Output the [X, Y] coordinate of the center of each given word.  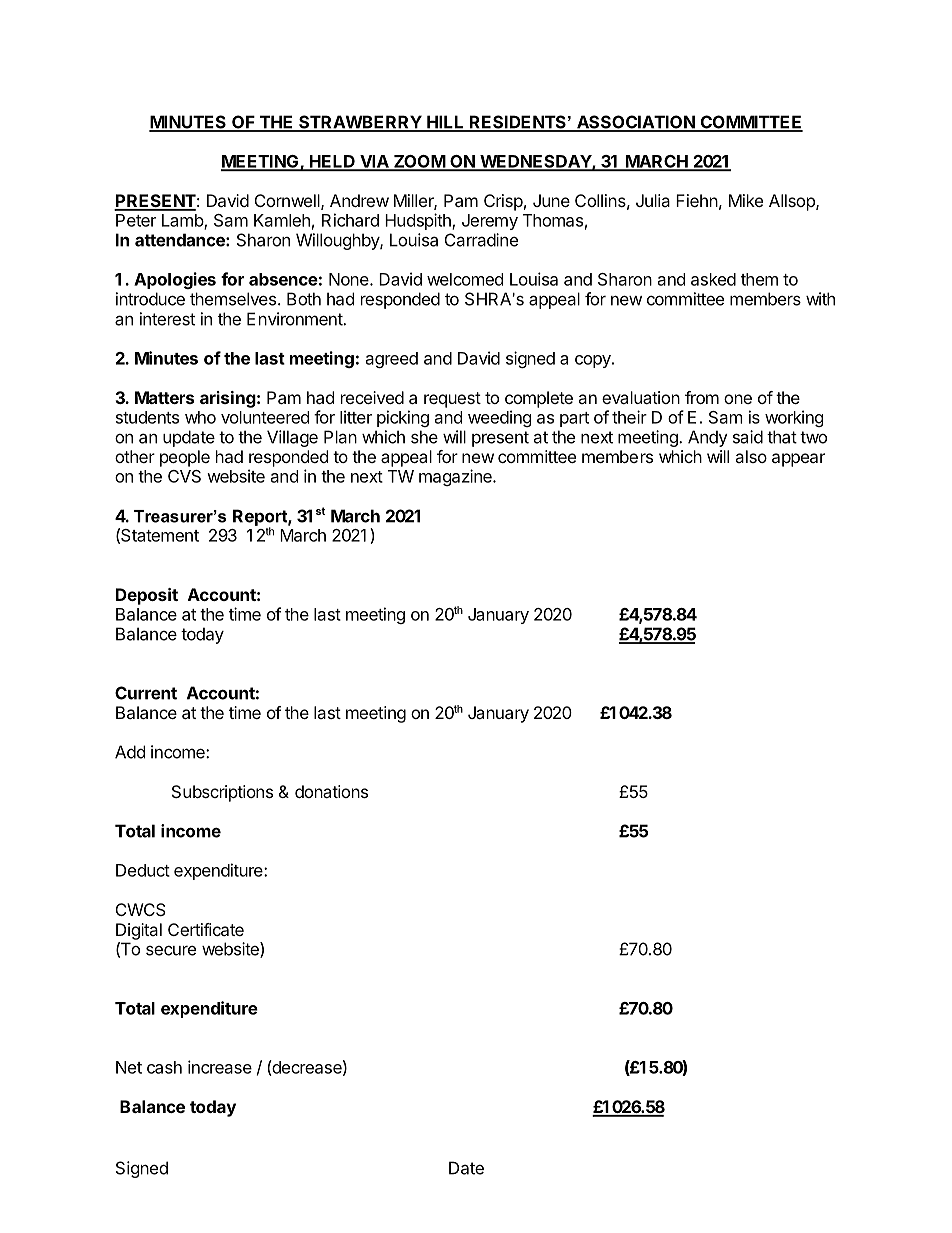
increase [220, 1067]
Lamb [183, 221]
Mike [746, 200]
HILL [445, 123]
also [751, 456]
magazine [456, 477]
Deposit [147, 596]
